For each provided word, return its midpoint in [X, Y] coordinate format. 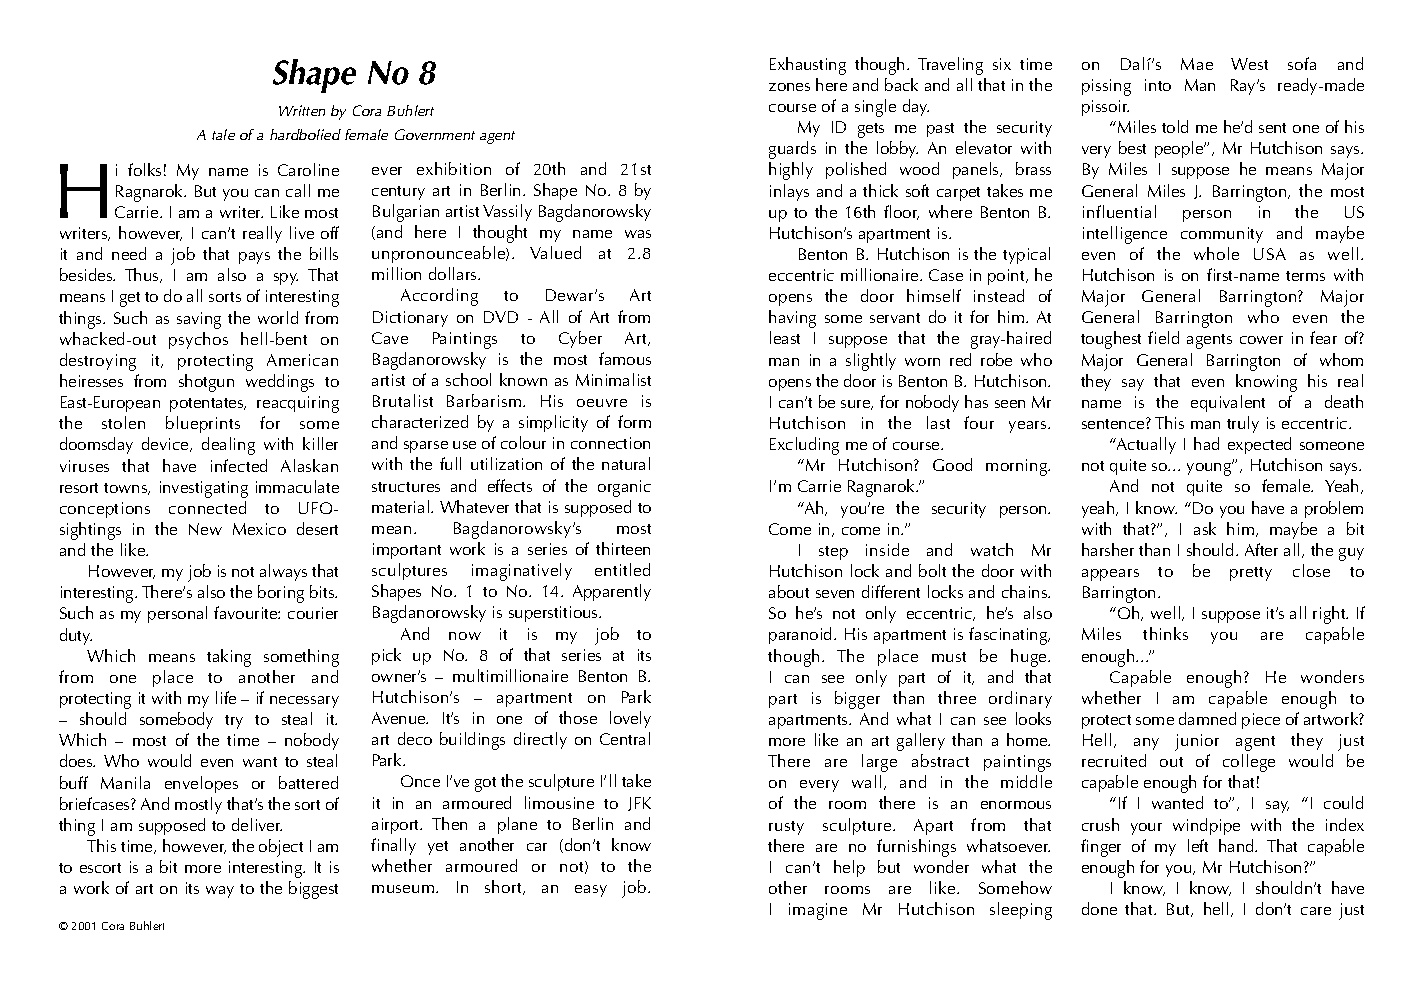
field [1163, 337]
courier [313, 613]
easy [591, 891]
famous [625, 358]
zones [789, 87]
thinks [1165, 633]
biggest [313, 890]
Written [302, 110]
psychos [198, 340]
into [1158, 85]
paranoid [802, 635]
